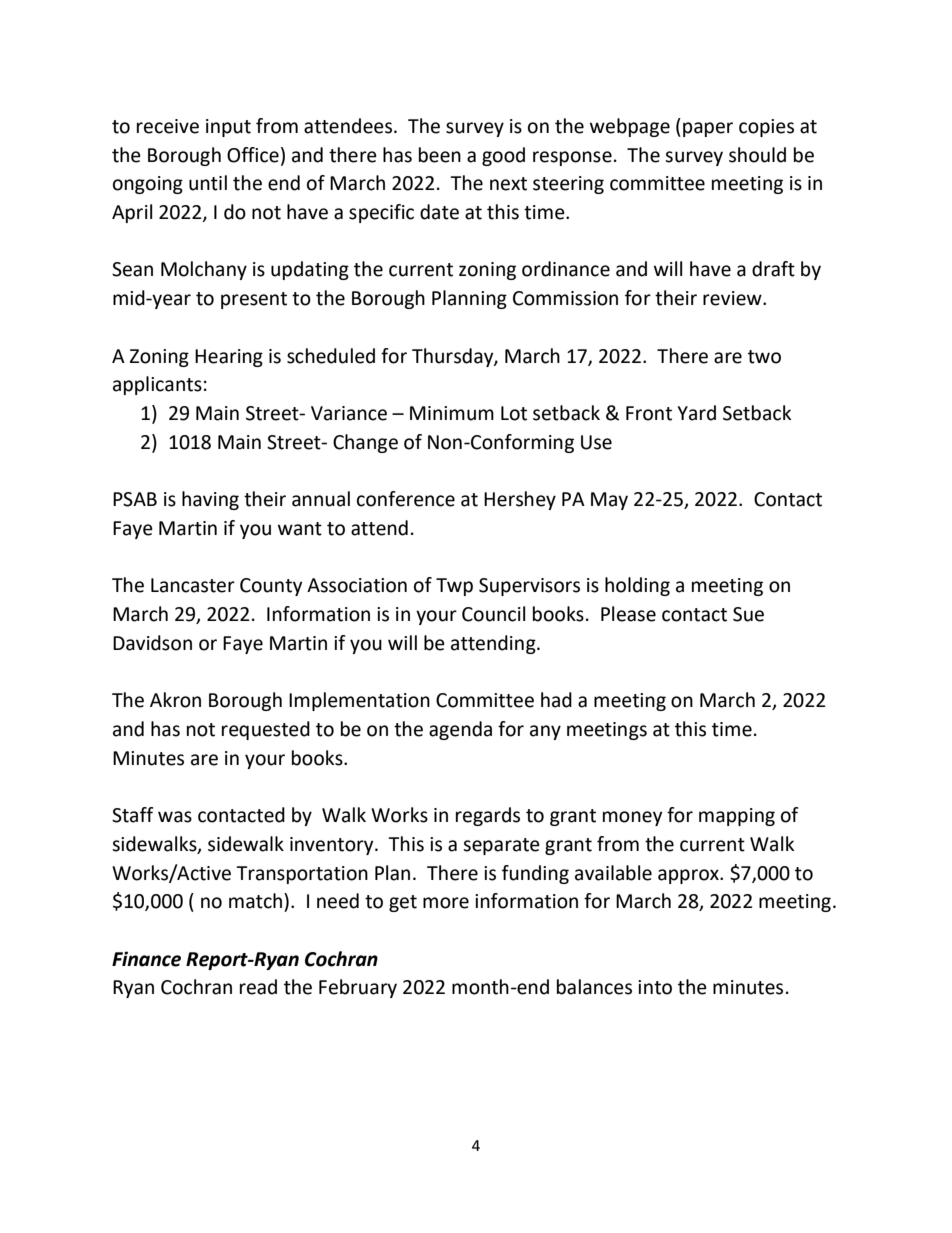 Image resolution: width=952 pixels, height=1233 pixels. Describe the element at coordinates (764, 357) in the page. I see `two` at that location.
